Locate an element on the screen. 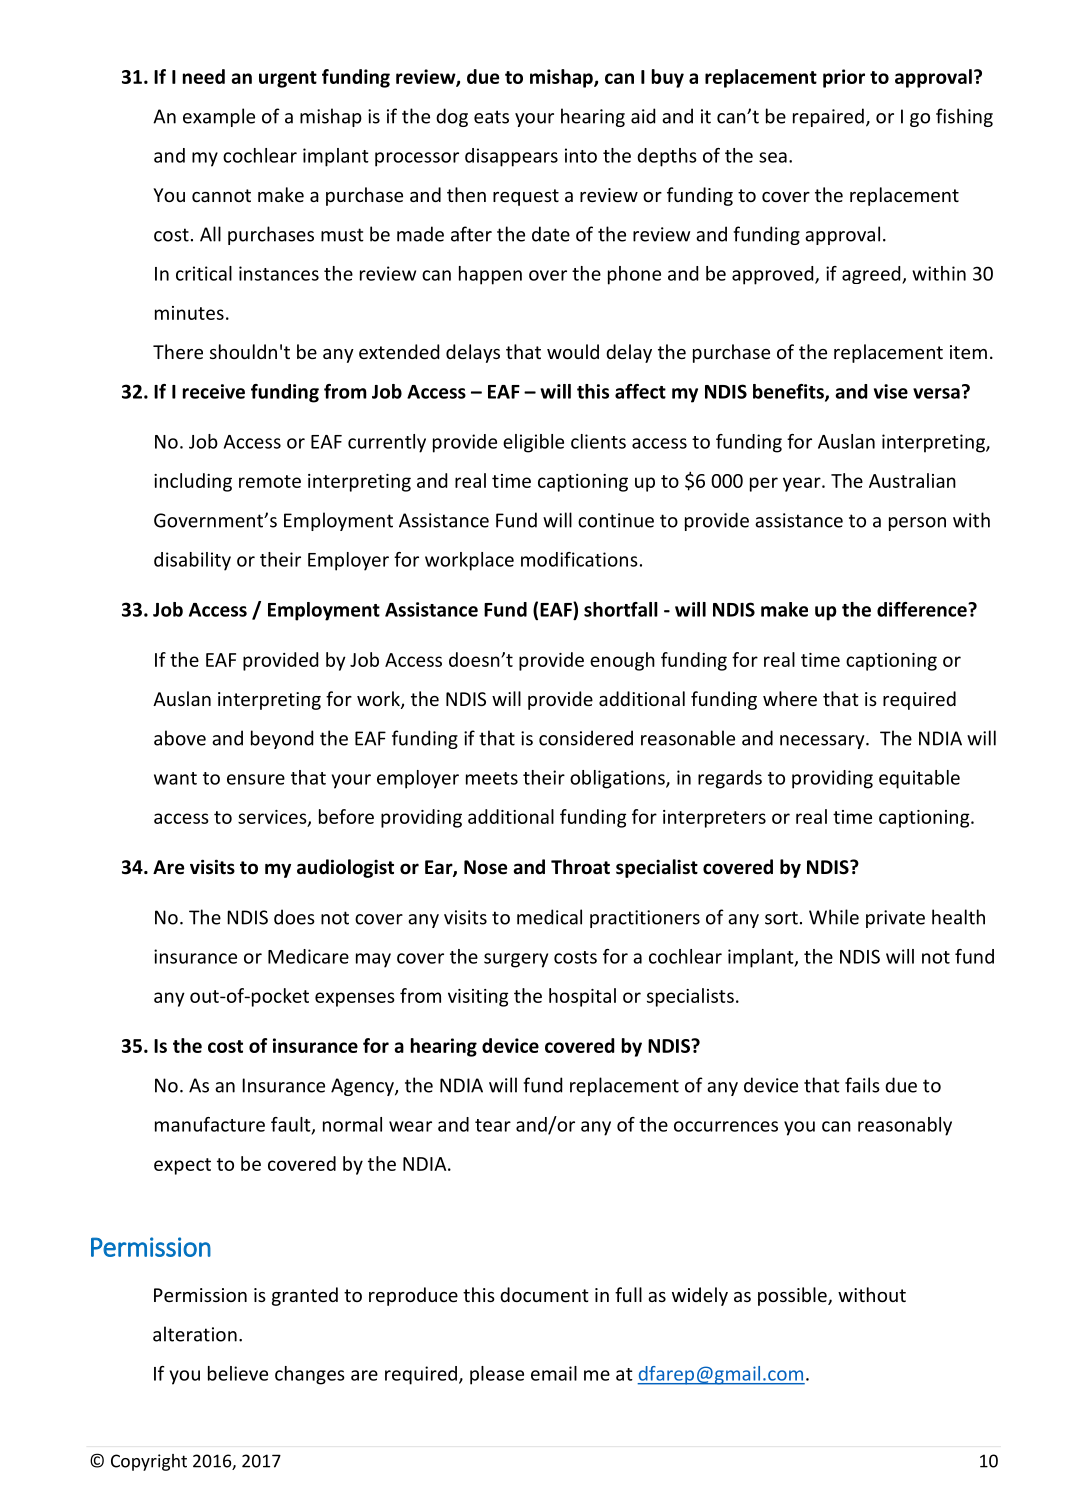 The height and width of the screenshot is (1507, 1065). repaired is located at coordinates (828, 117).
